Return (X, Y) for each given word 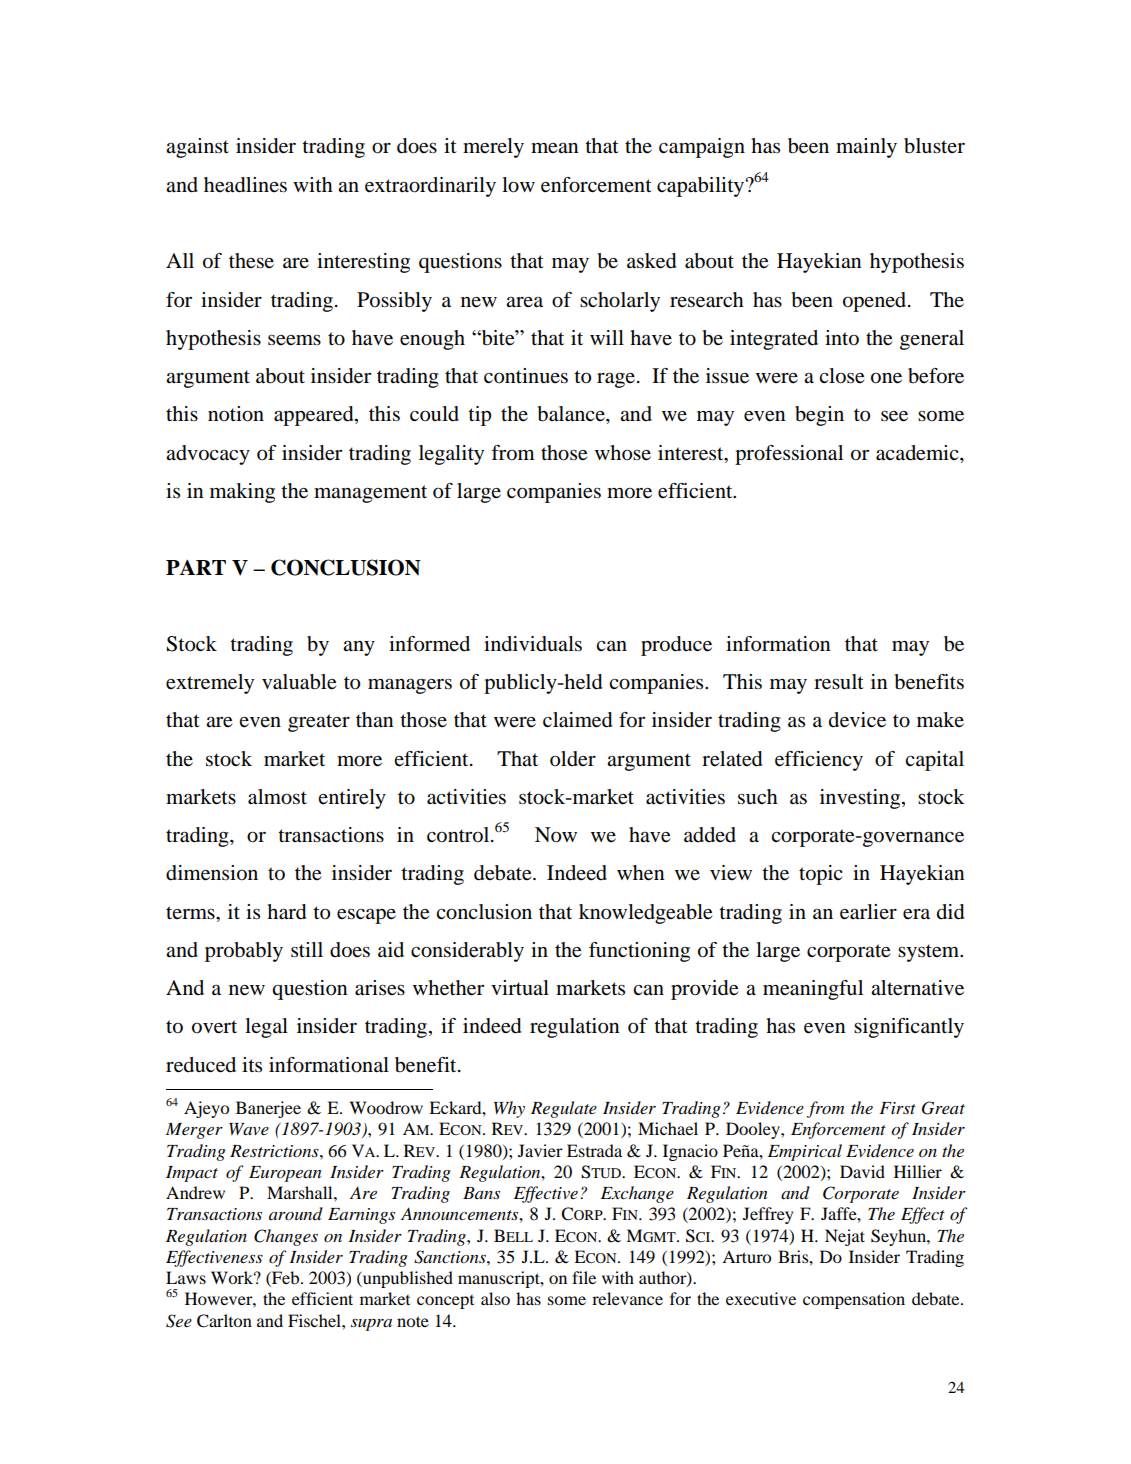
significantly (909, 1028)
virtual (520, 988)
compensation (854, 1300)
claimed (577, 720)
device (857, 720)
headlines (245, 185)
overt (214, 1027)
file (584, 1277)
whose (623, 453)
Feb (286, 1279)
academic (918, 453)
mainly (866, 148)
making (242, 493)
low (518, 185)
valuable (299, 682)
